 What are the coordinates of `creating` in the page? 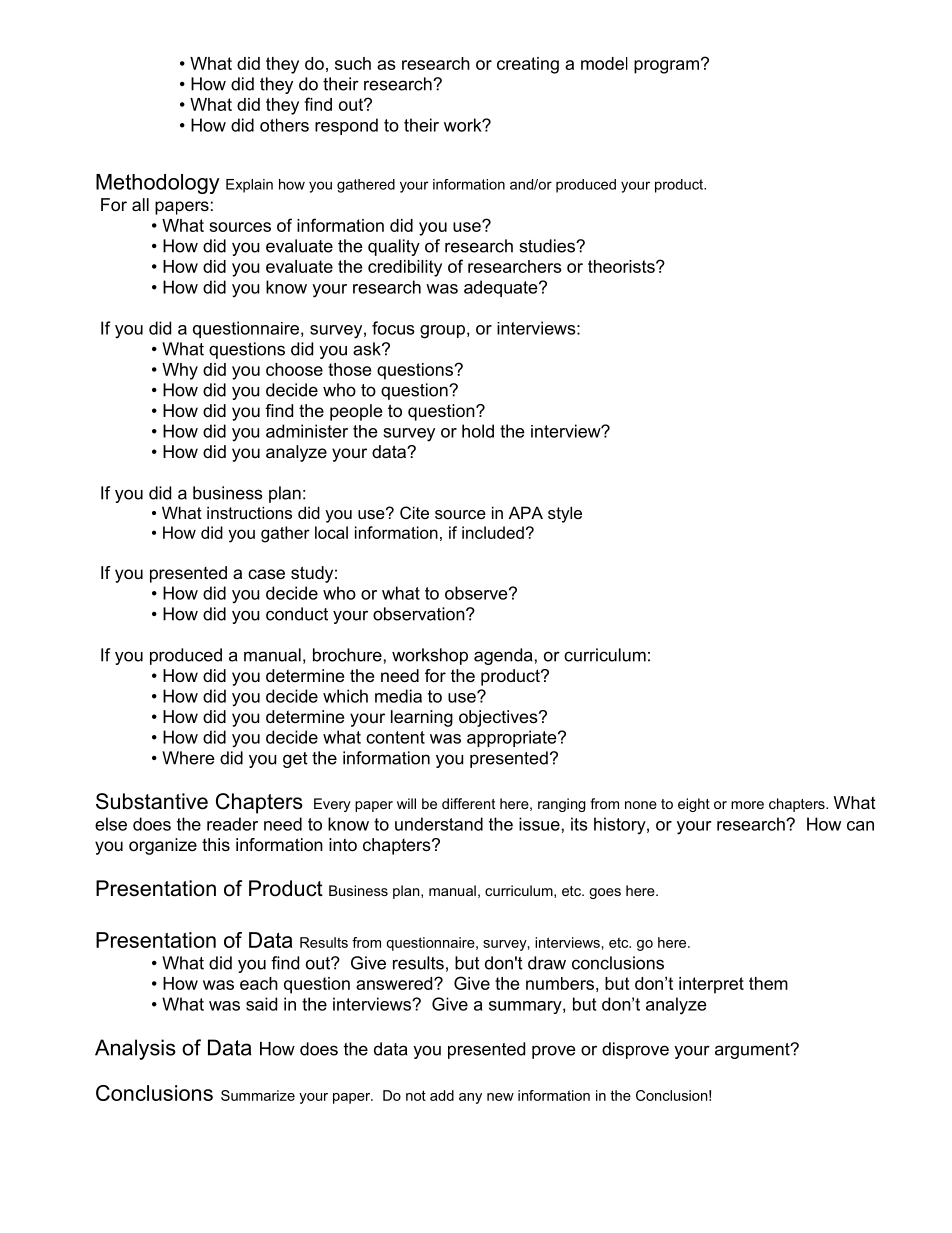 It's located at (528, 65).
